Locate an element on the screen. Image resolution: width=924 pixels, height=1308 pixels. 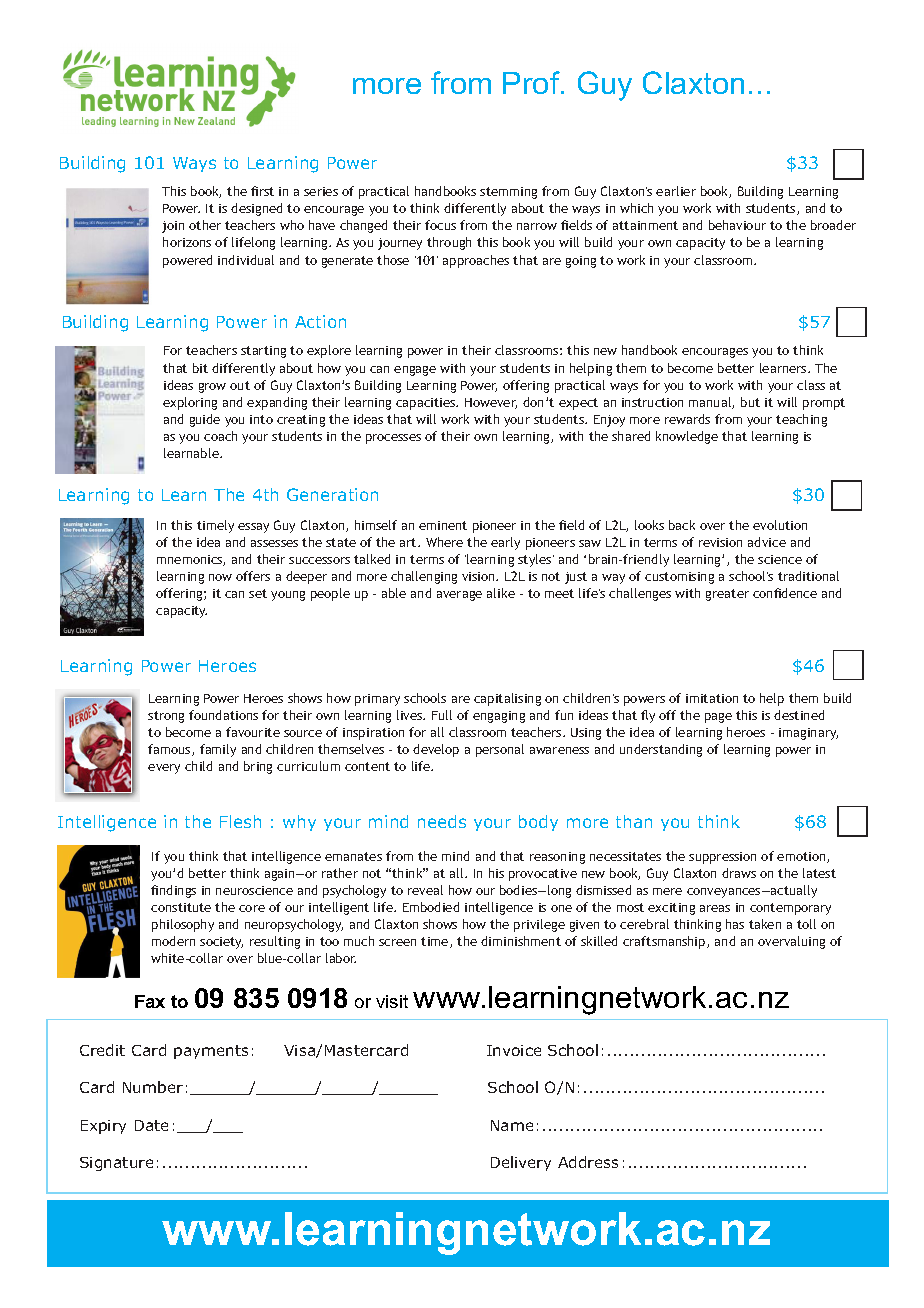
Name is located at coordinates (512, 1125).
